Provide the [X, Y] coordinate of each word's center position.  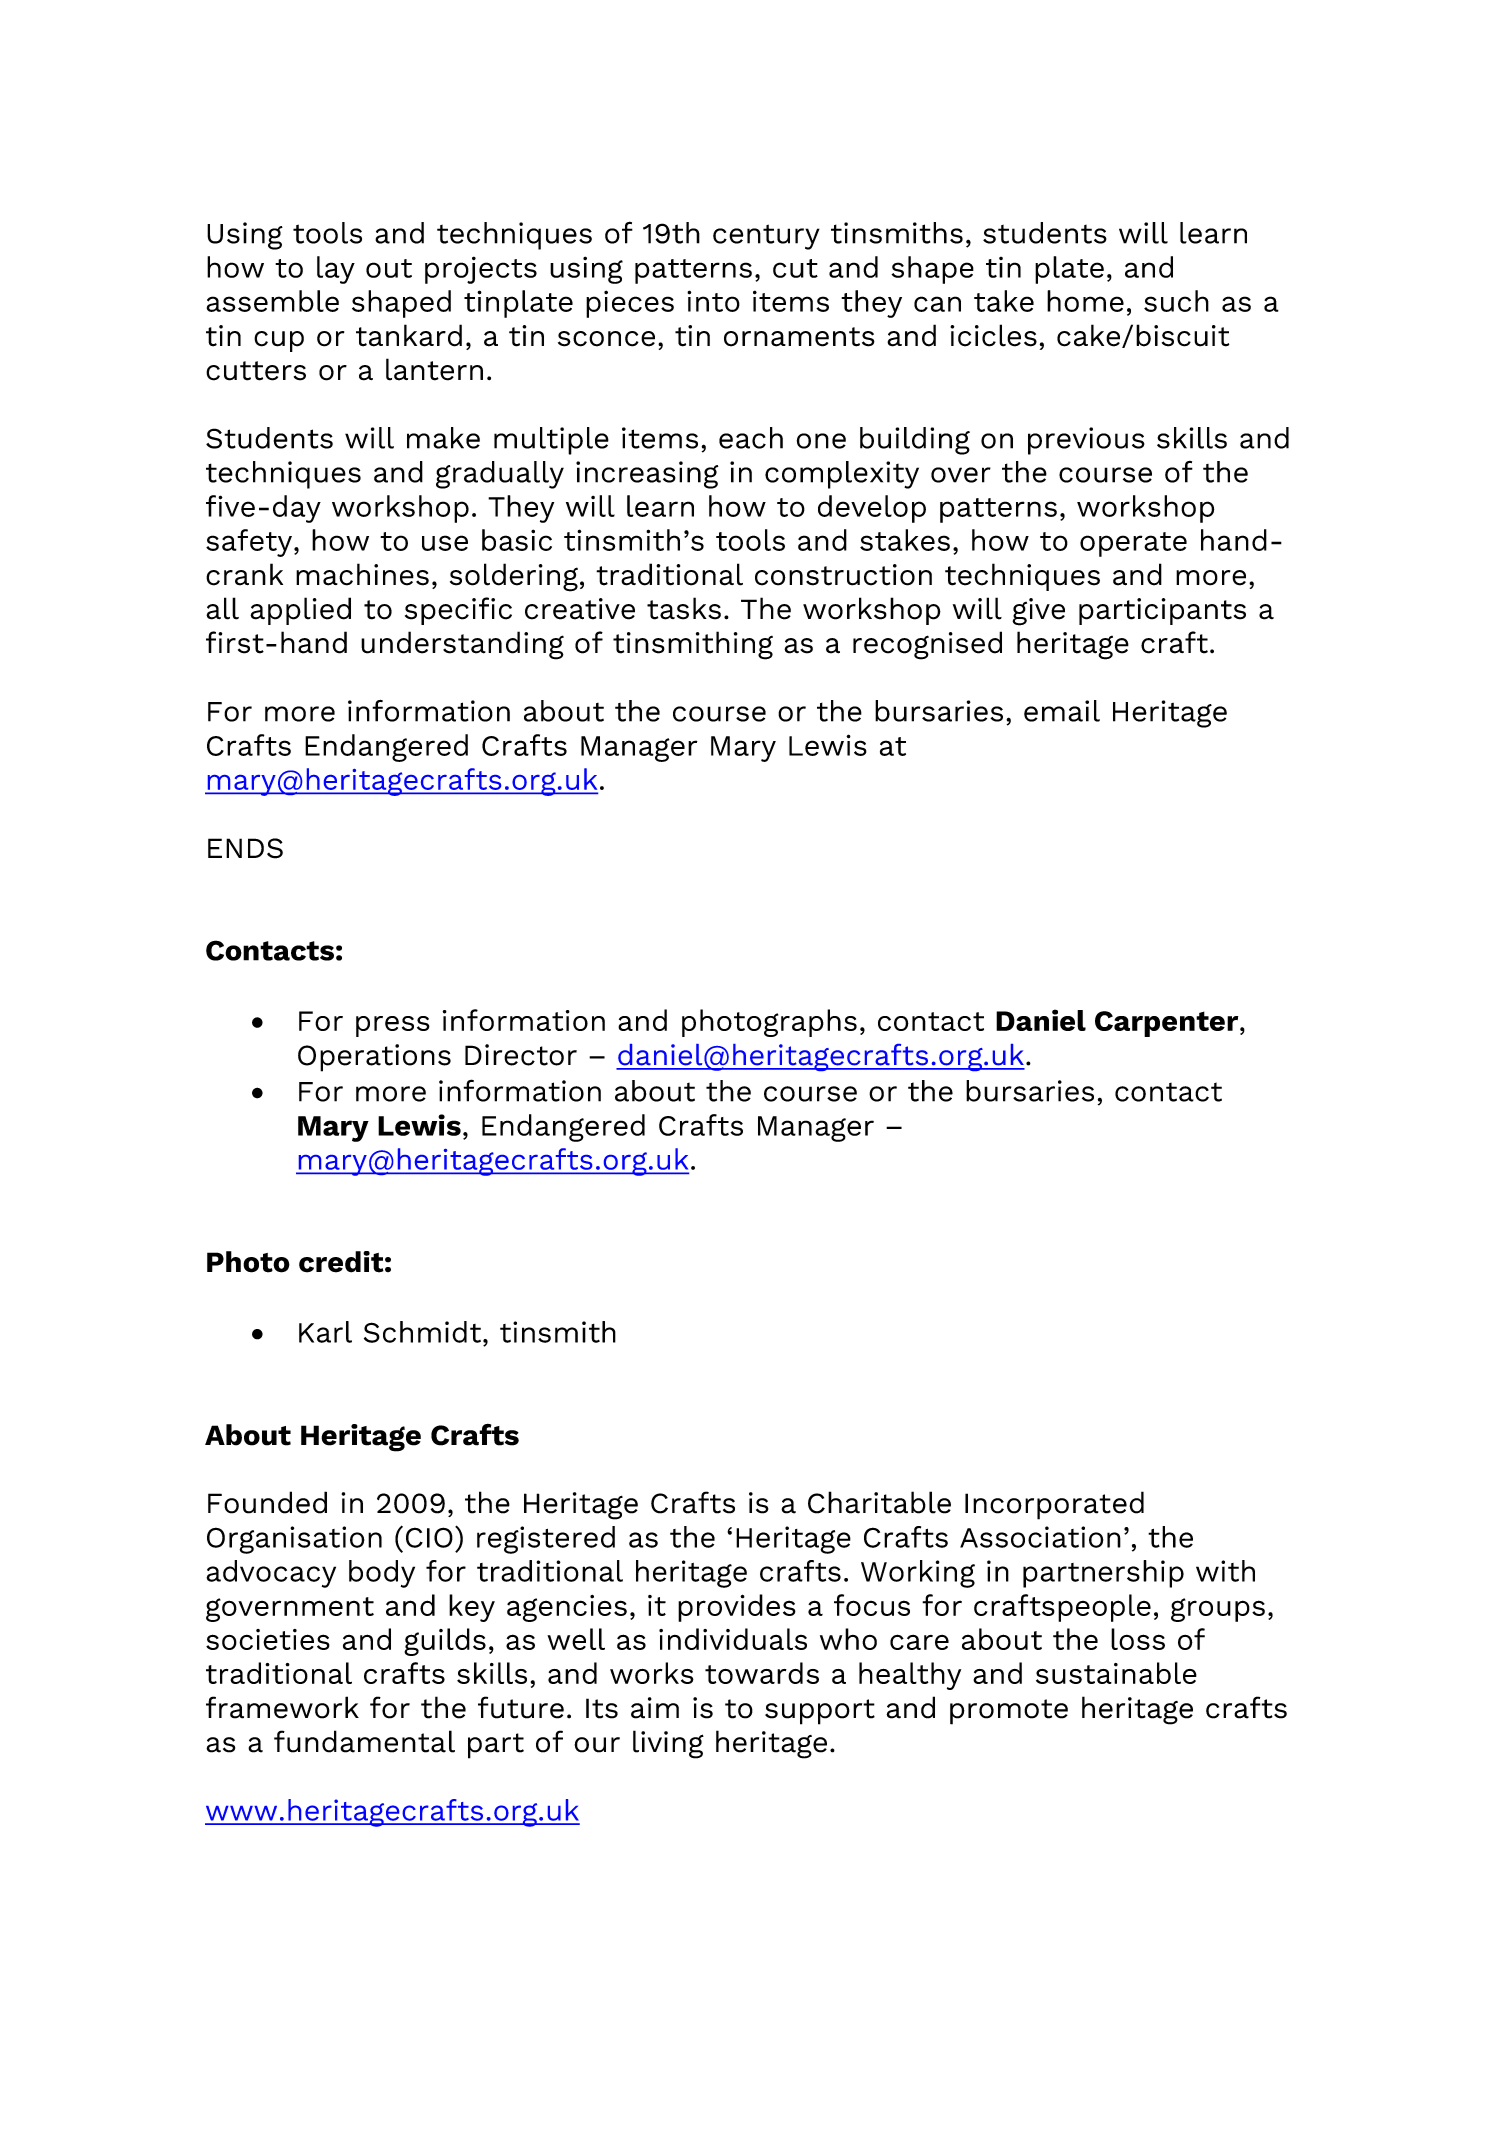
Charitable [879, 1502]
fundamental [364, 1741]
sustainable [1116, 1673]
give [1038, 612]
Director [521, 1055]
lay [336, 270]
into [713, 301]
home [1085, 301]
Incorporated [1054, 1505]
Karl [325, 1332]
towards [762, 1673]
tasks [684, 608]
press [393, 1026]
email [1062, 711]
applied [300, 611]
